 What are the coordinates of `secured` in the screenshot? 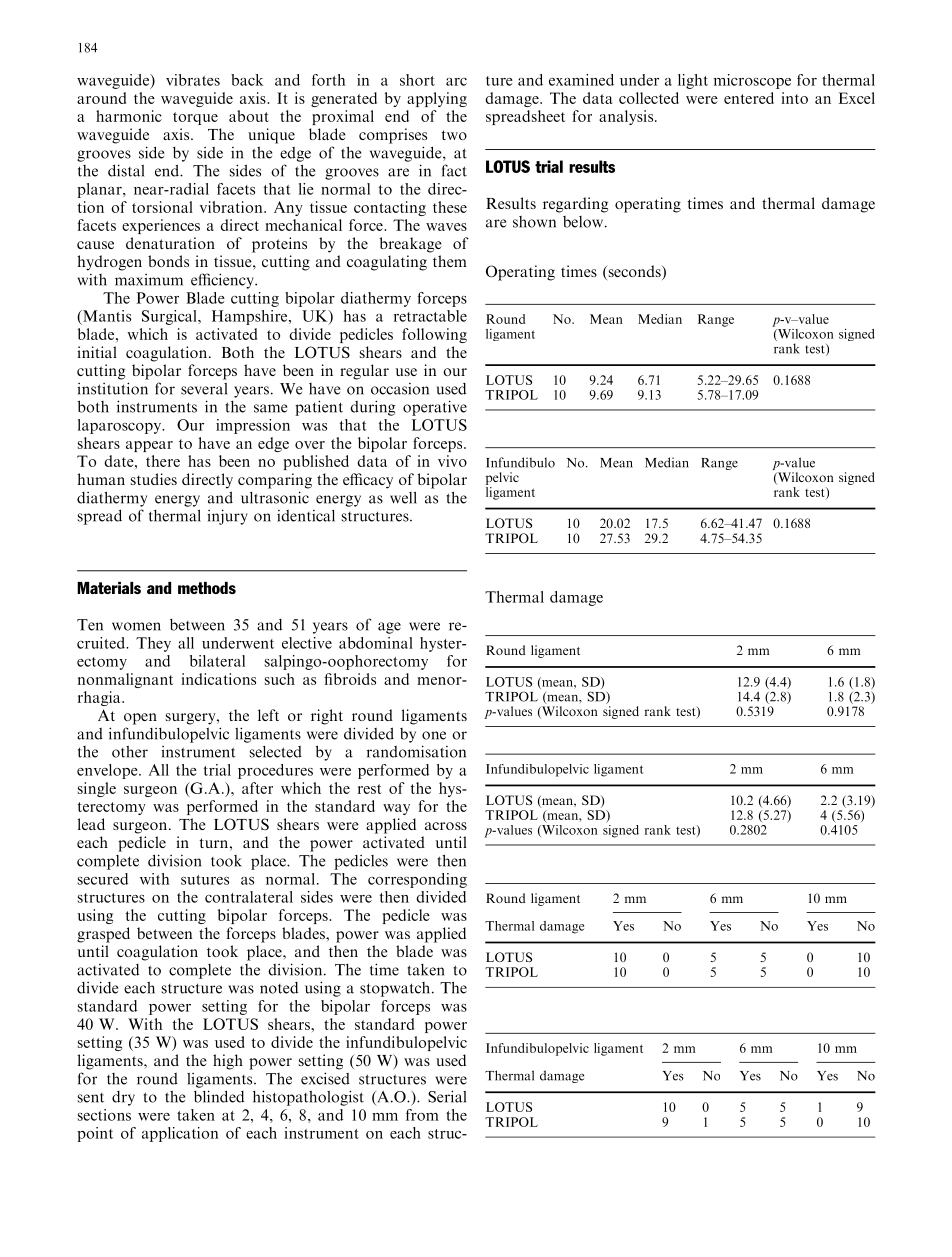 It's located at (103, 879).
